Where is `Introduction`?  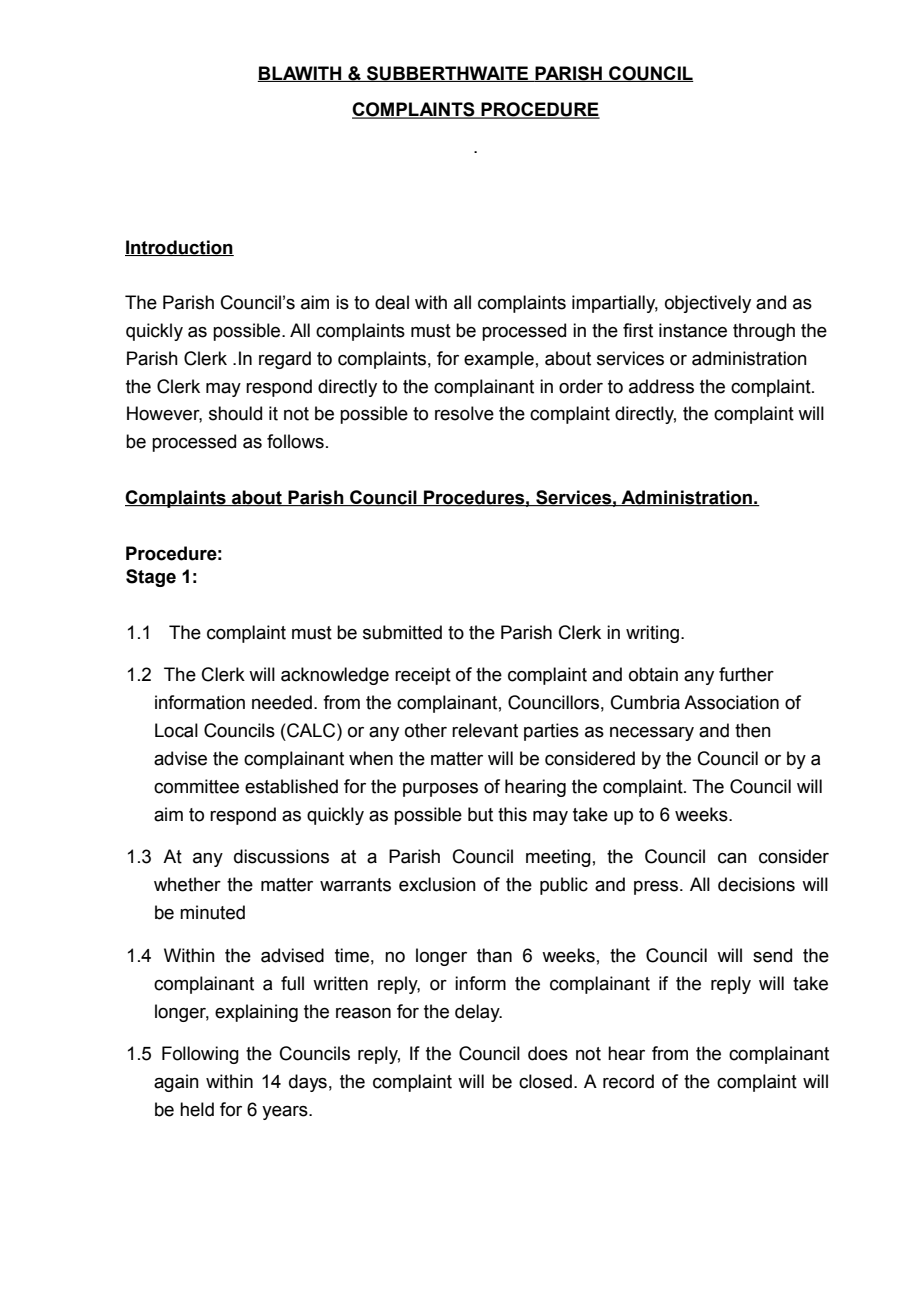 Introduction is located at coordinates (179, 248).
